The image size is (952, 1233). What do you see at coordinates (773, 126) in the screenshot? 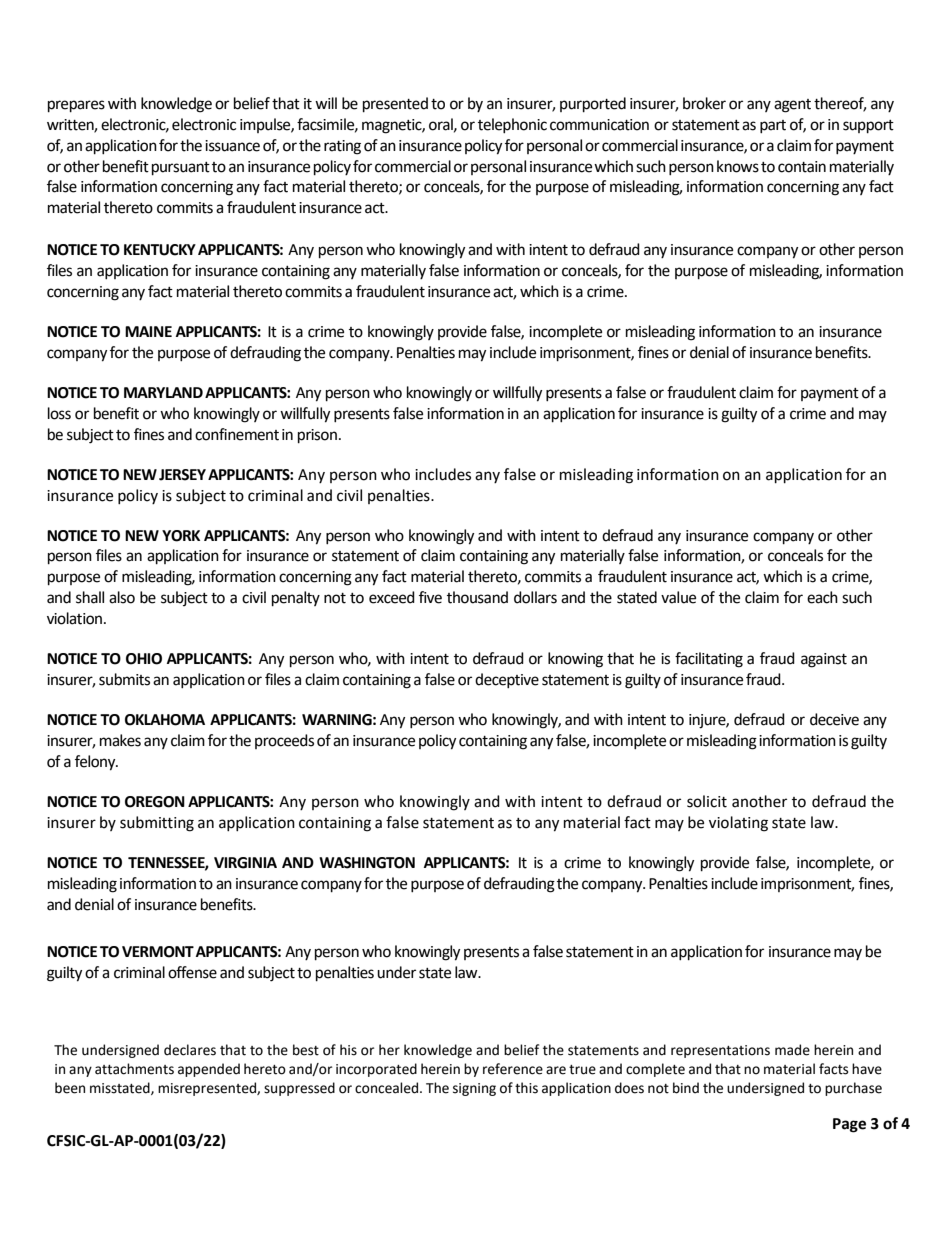
I see `part` at bounding box center [773, 126].
